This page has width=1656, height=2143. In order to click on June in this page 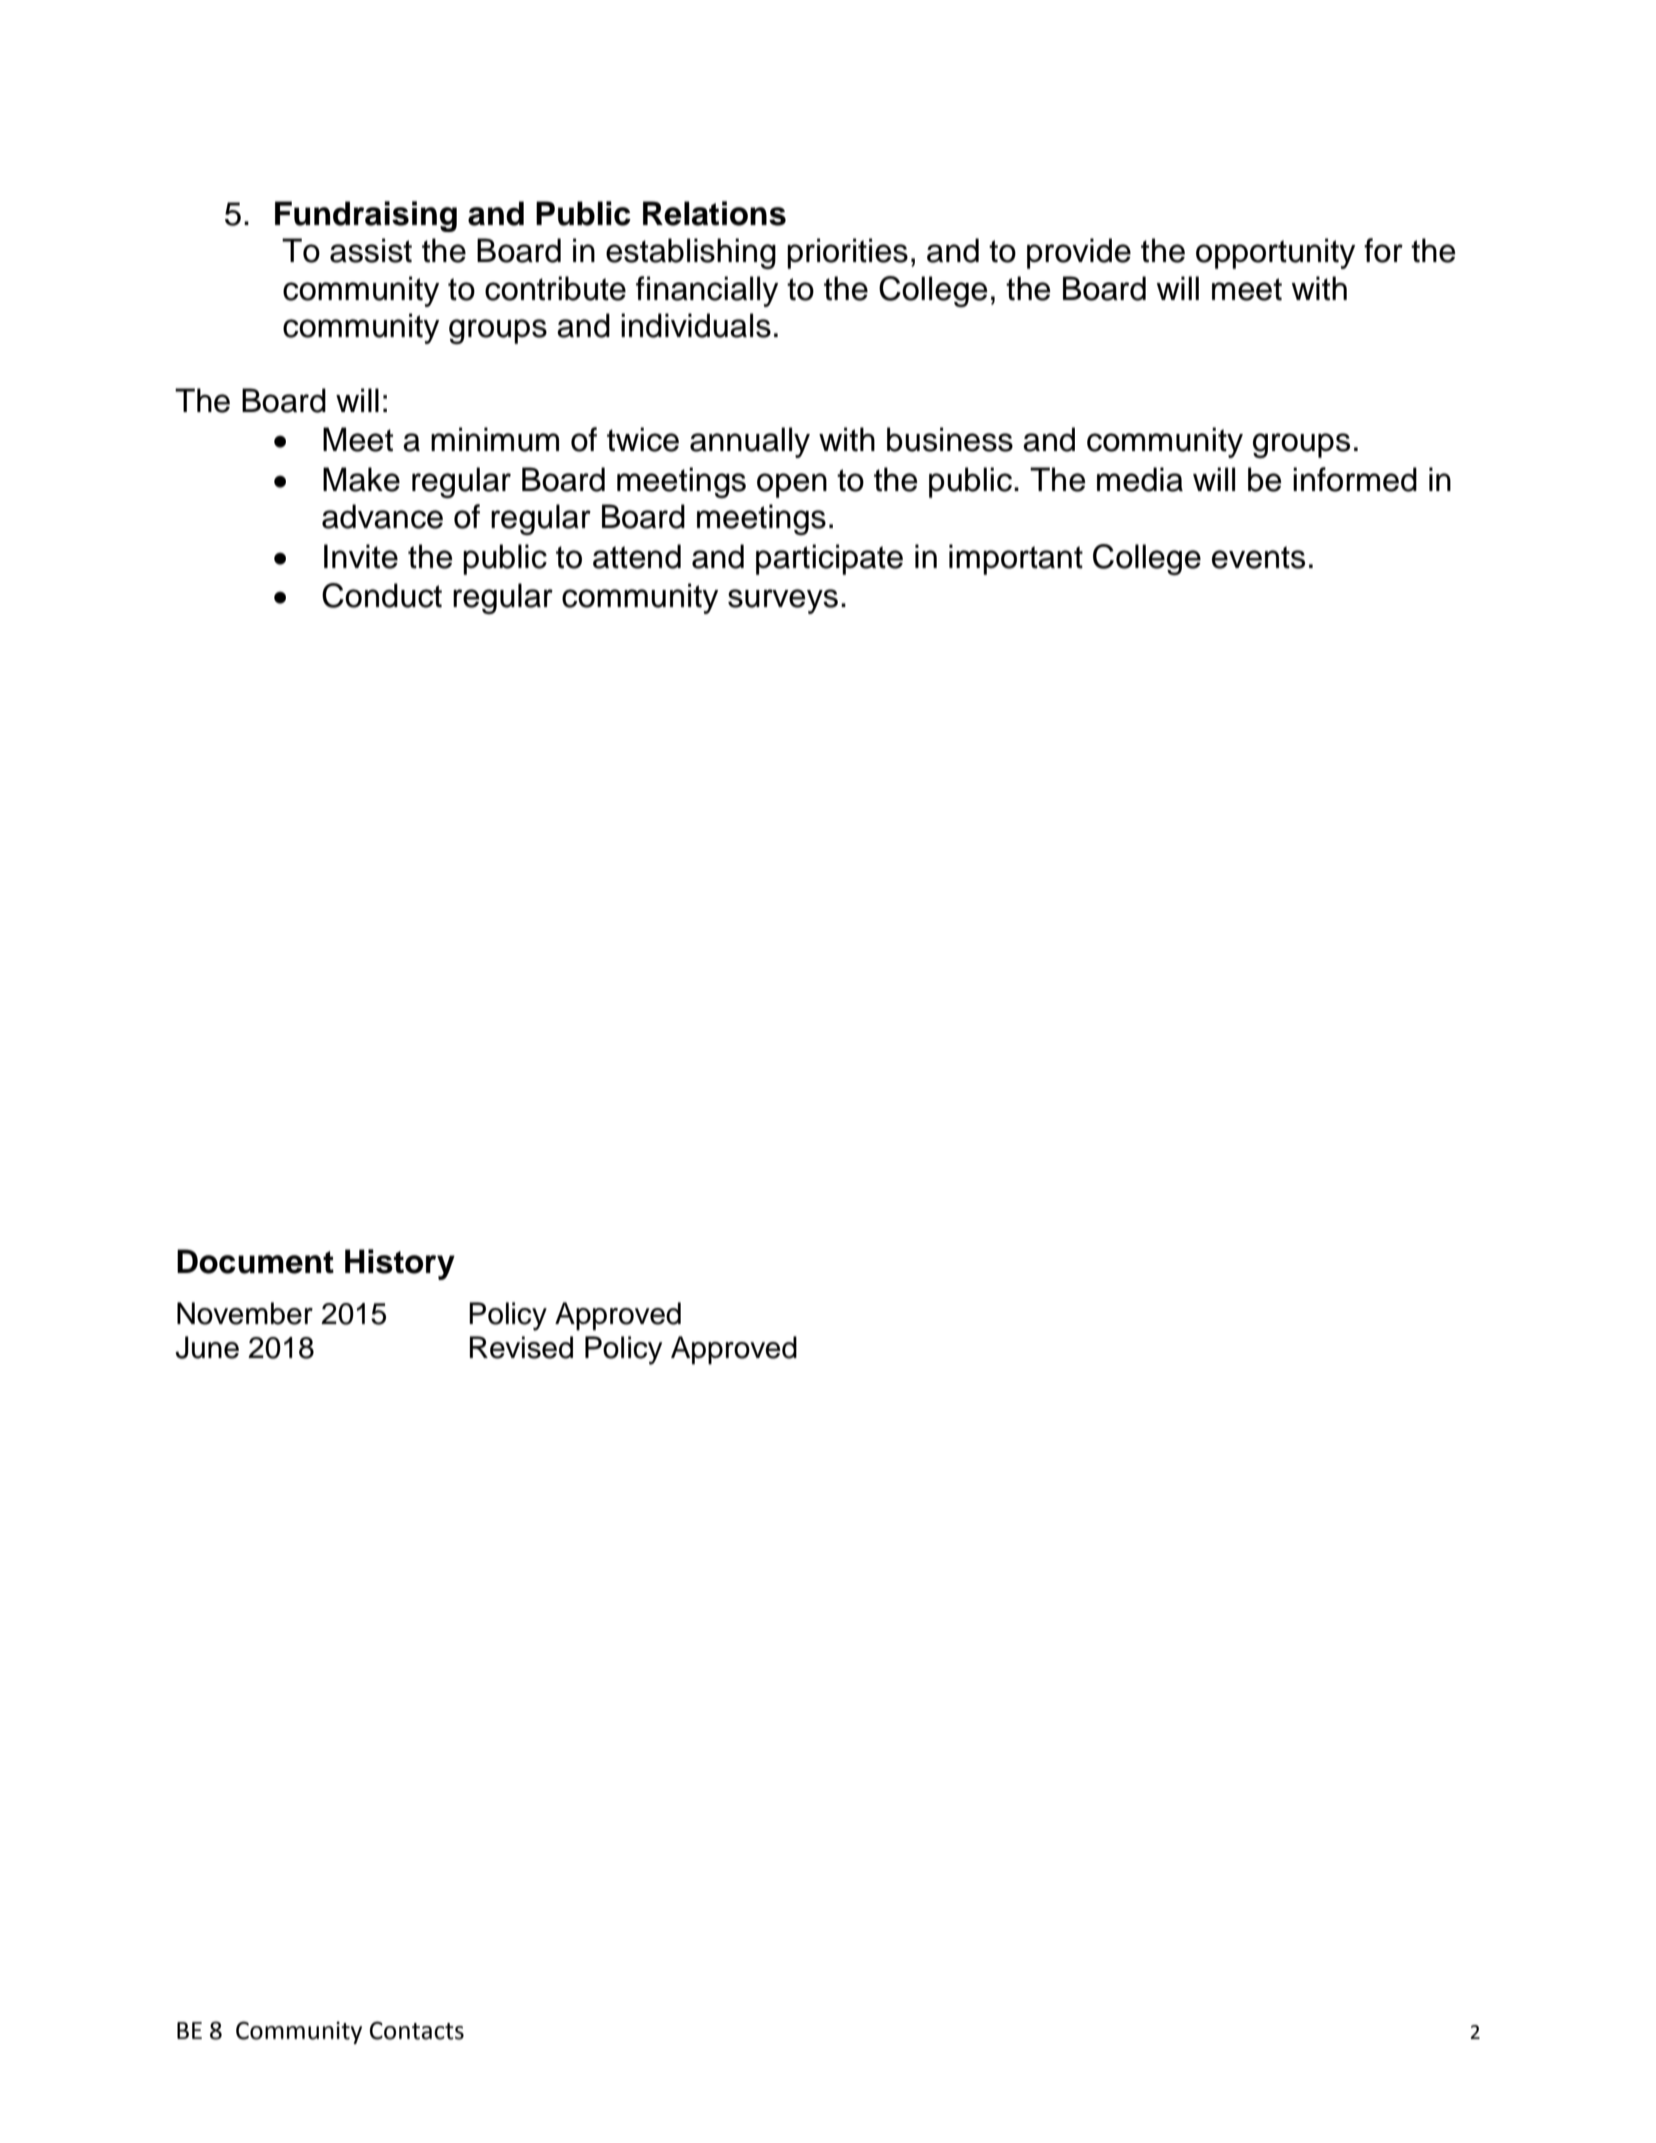, I will do `click(207, 1347)`.
